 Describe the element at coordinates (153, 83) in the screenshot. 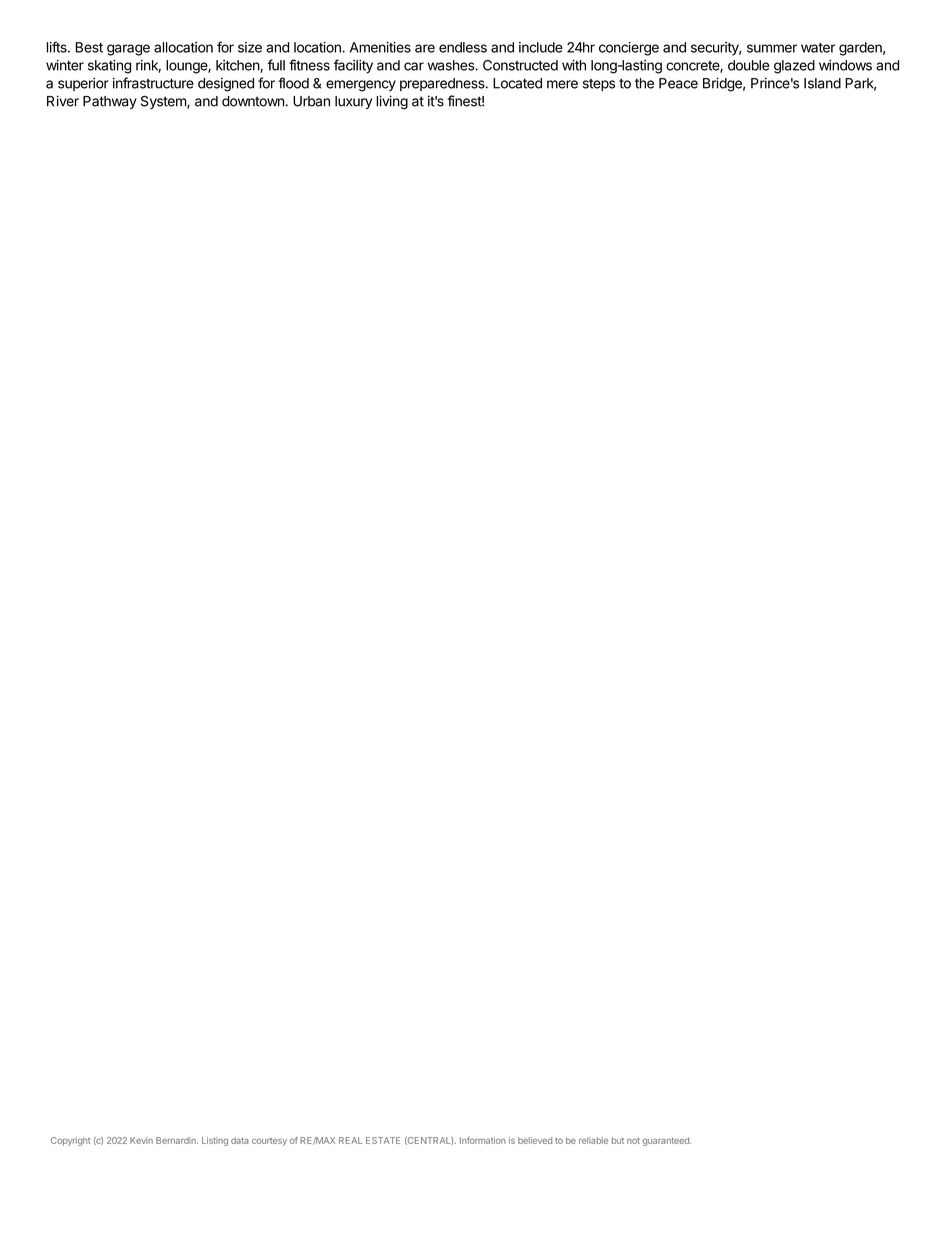

I see `infrastructure` at that location.
